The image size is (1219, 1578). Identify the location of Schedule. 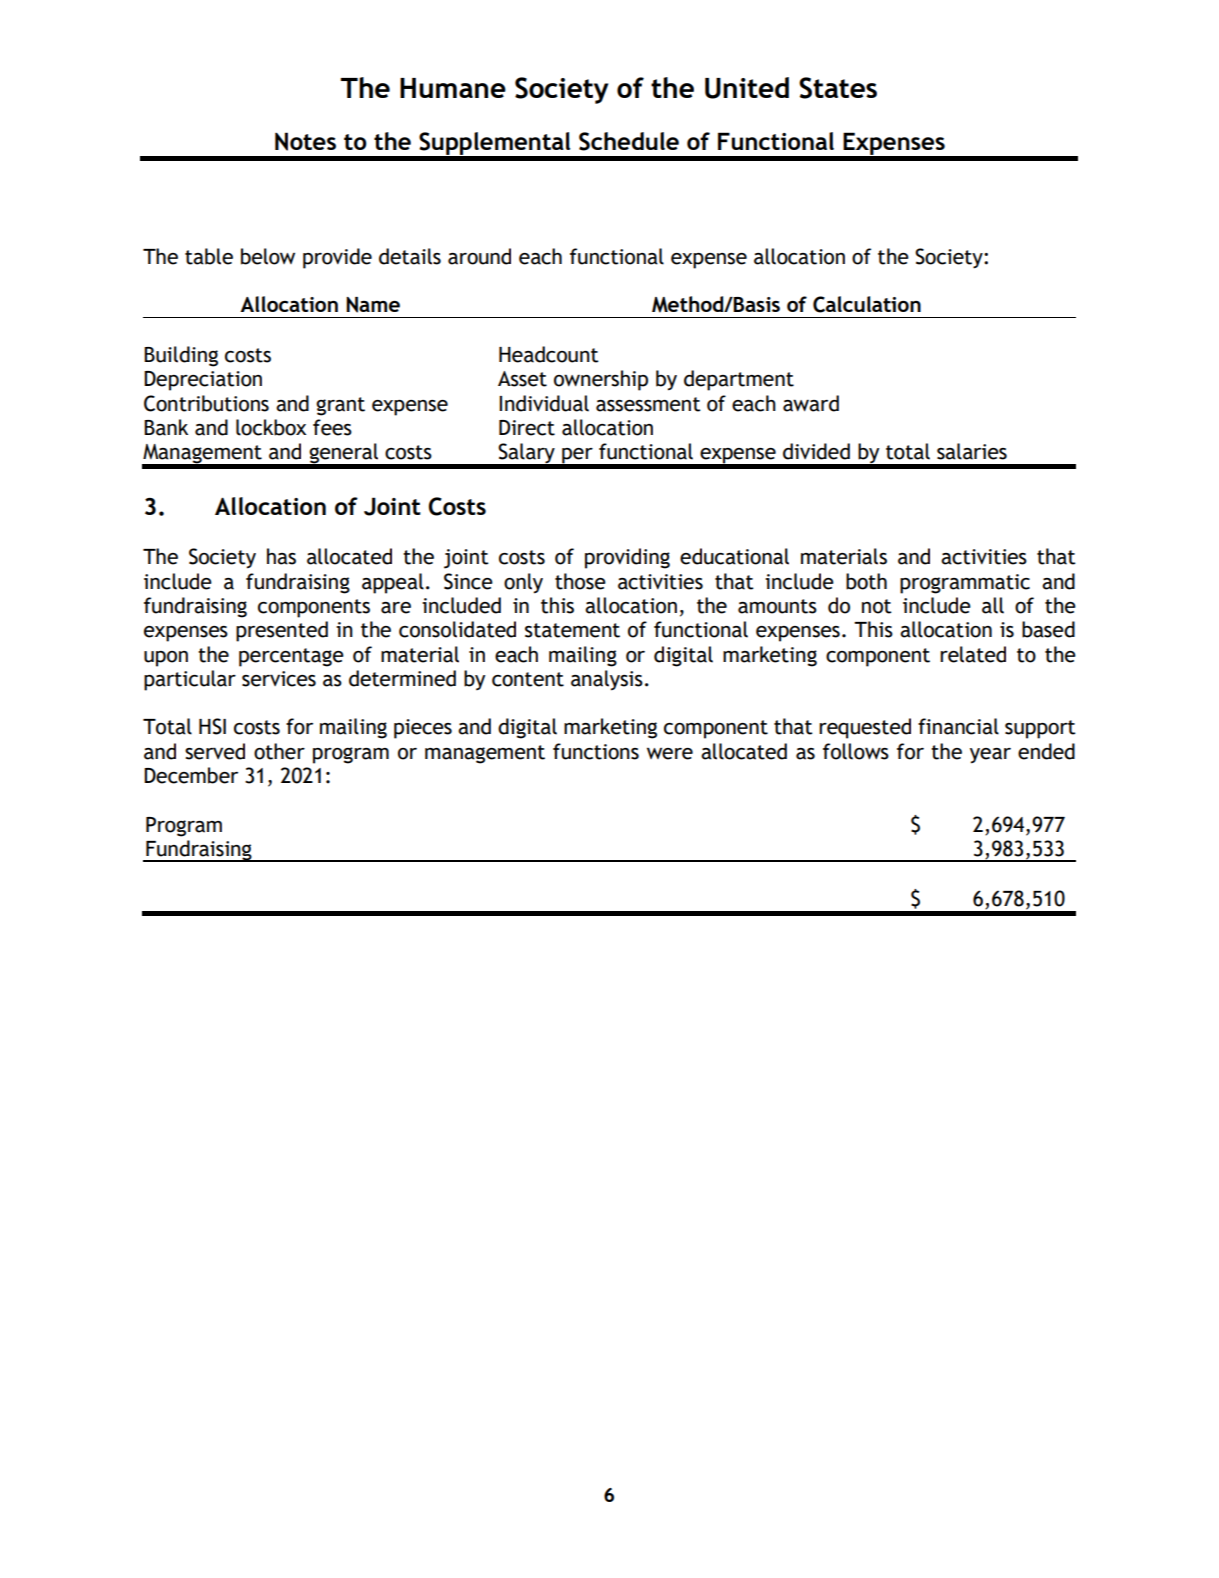
(629, 141).
